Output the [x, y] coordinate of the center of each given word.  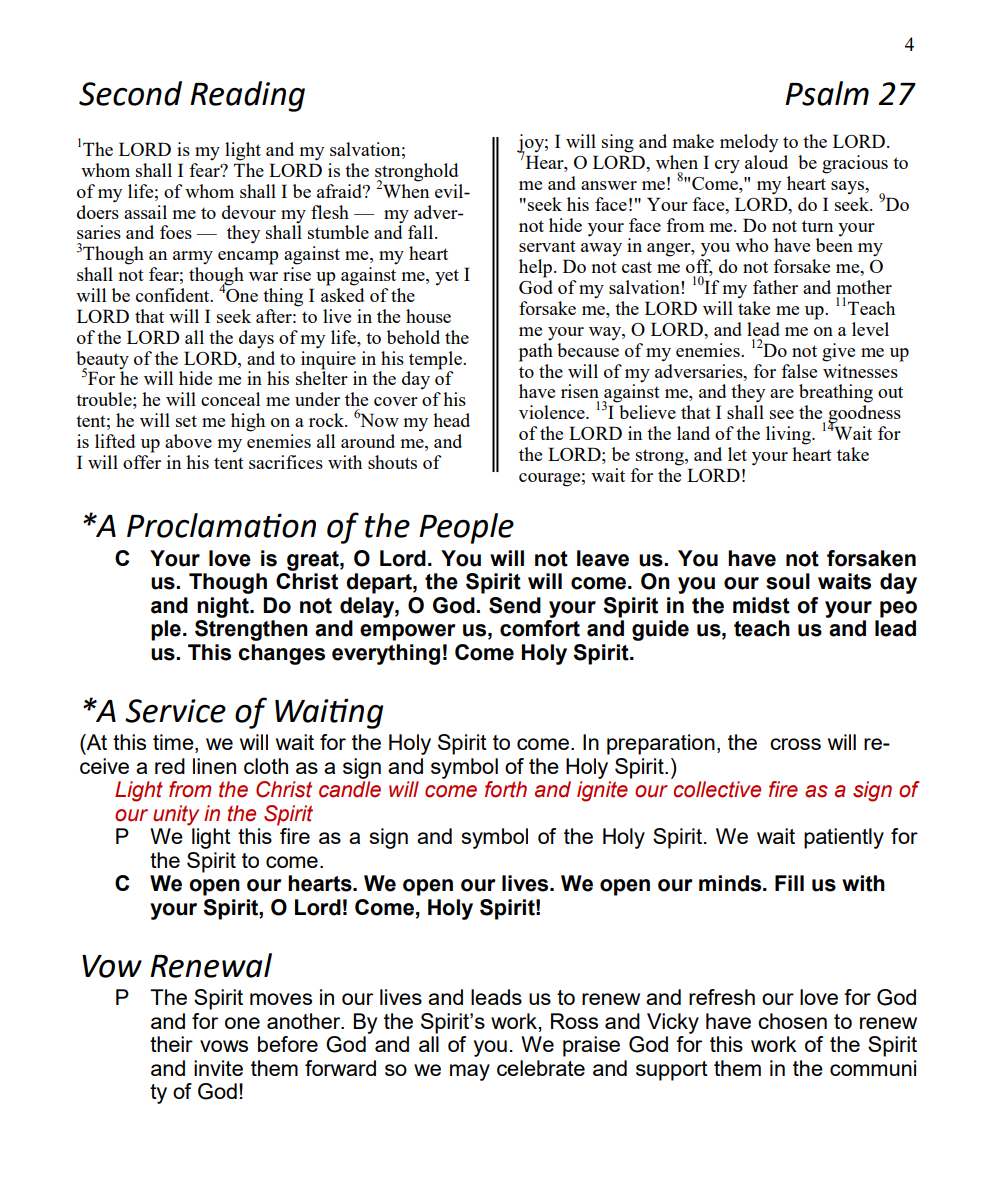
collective [717, 789]
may [470, 1072]
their [171, 1044]
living [789, 435]
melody [749, 143]
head [451, 420]
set [186, 421]
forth [506, 789]
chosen [792, 1021]
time [174, 743]
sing [618, 143]
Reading [247, 96]
